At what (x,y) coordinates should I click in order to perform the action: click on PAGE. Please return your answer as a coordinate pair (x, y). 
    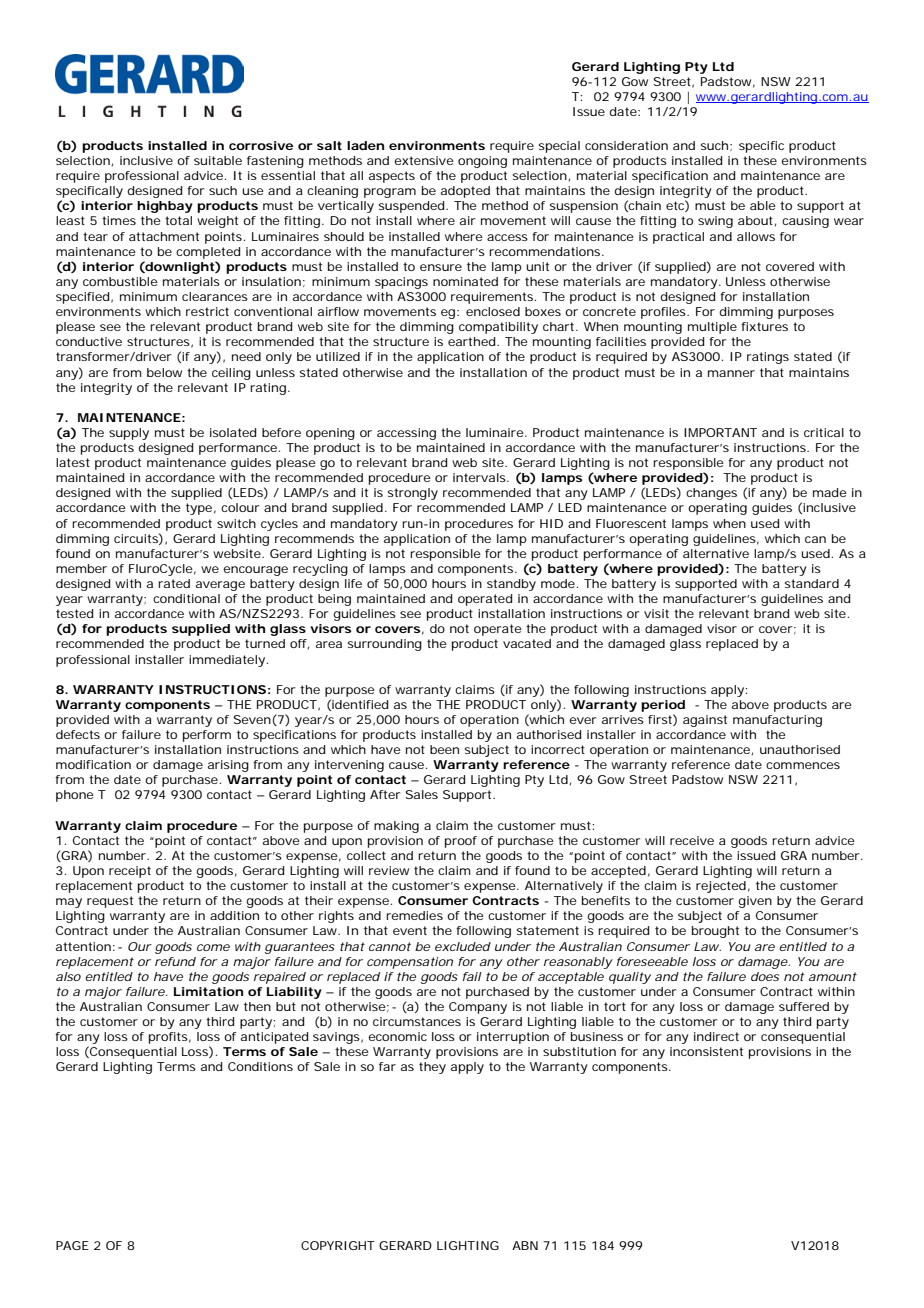
    Looking at the image, I should click on (72, 1245).
